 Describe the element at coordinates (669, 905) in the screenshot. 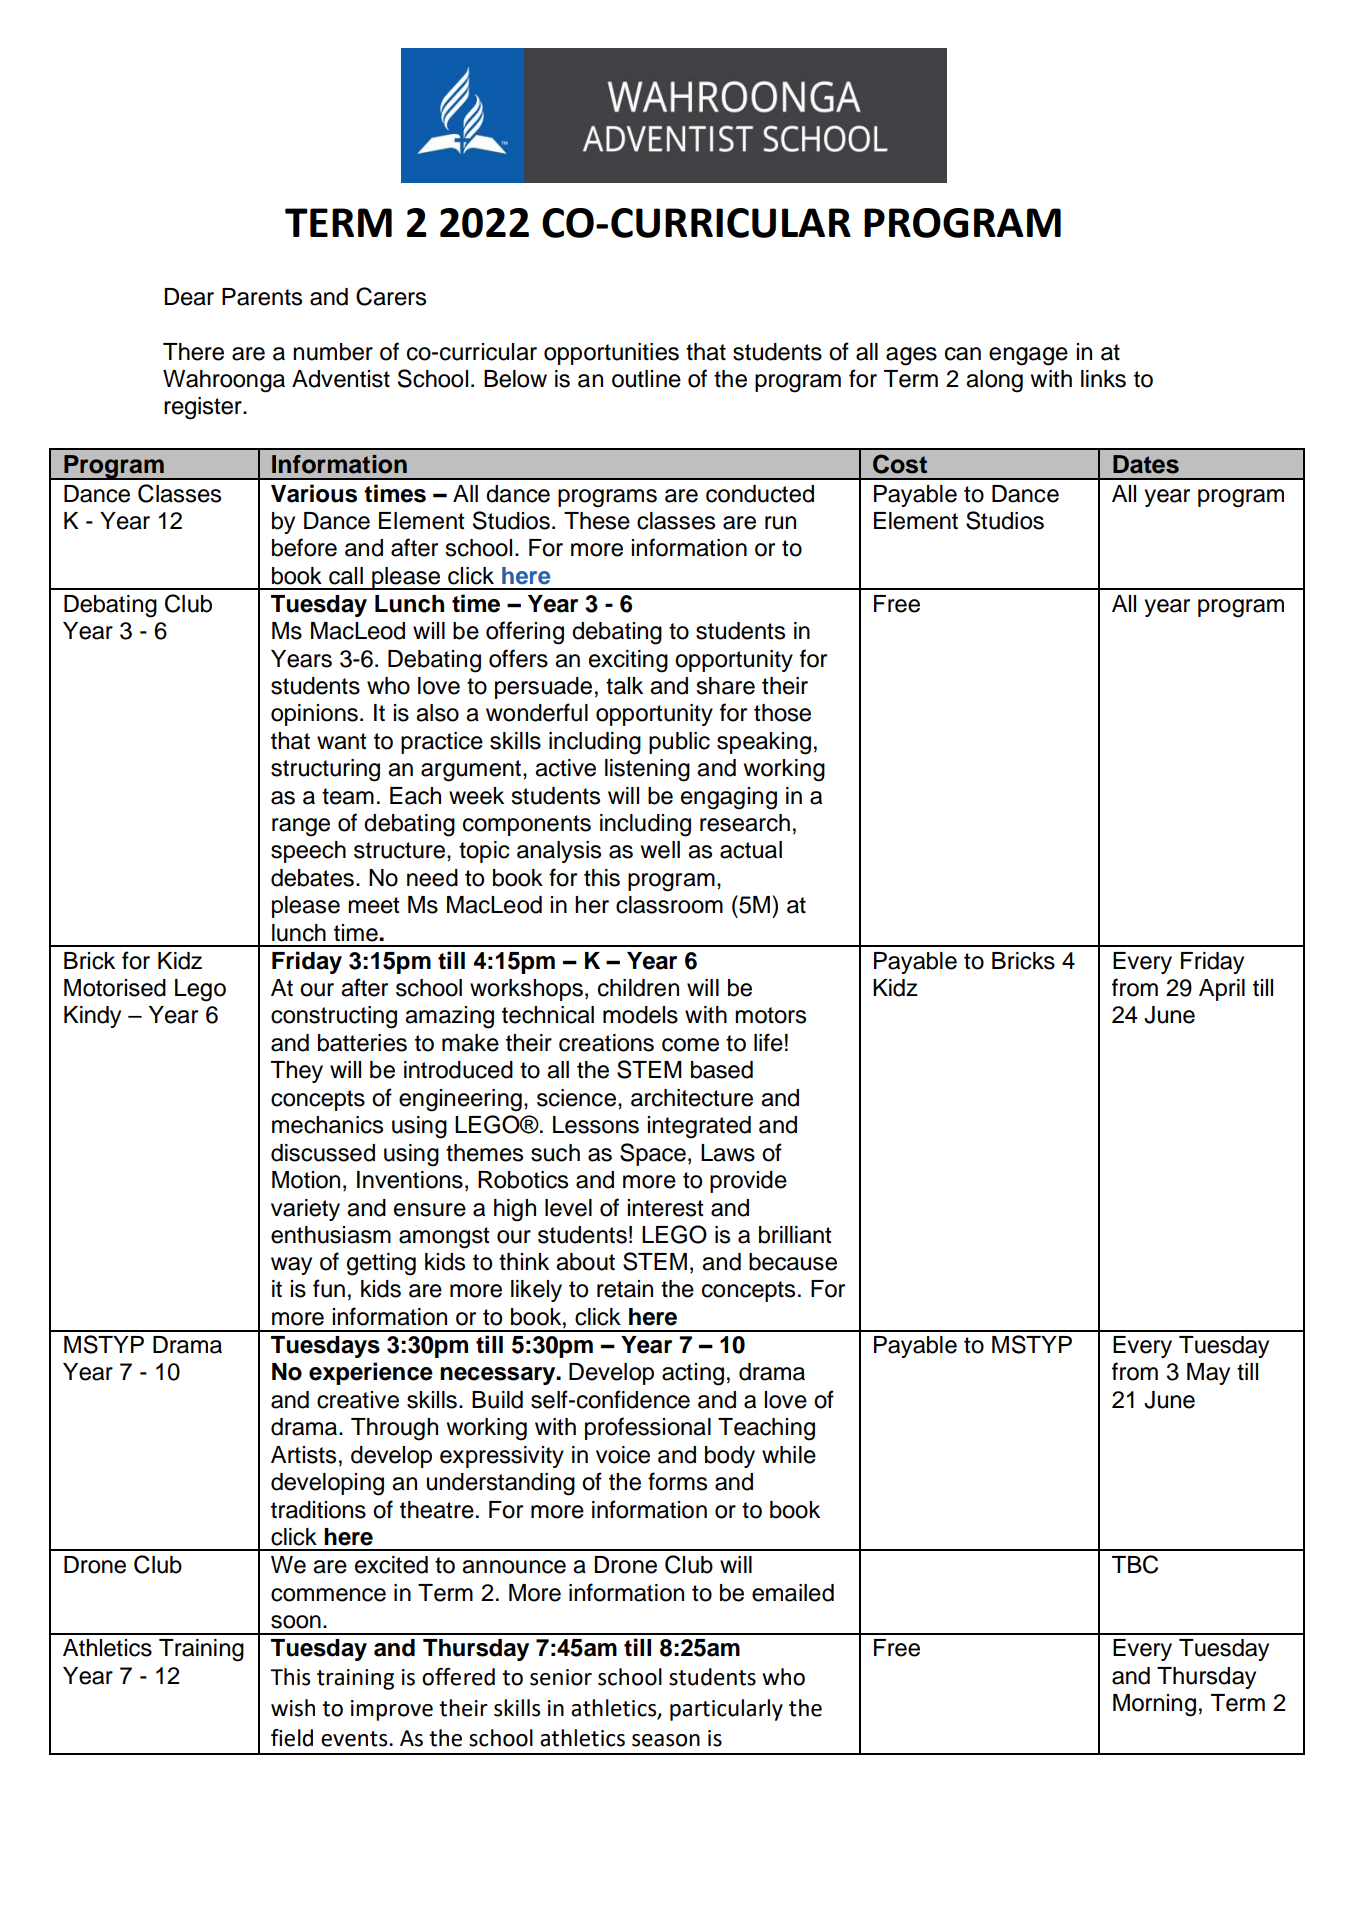

I see `classroom` at that location.
